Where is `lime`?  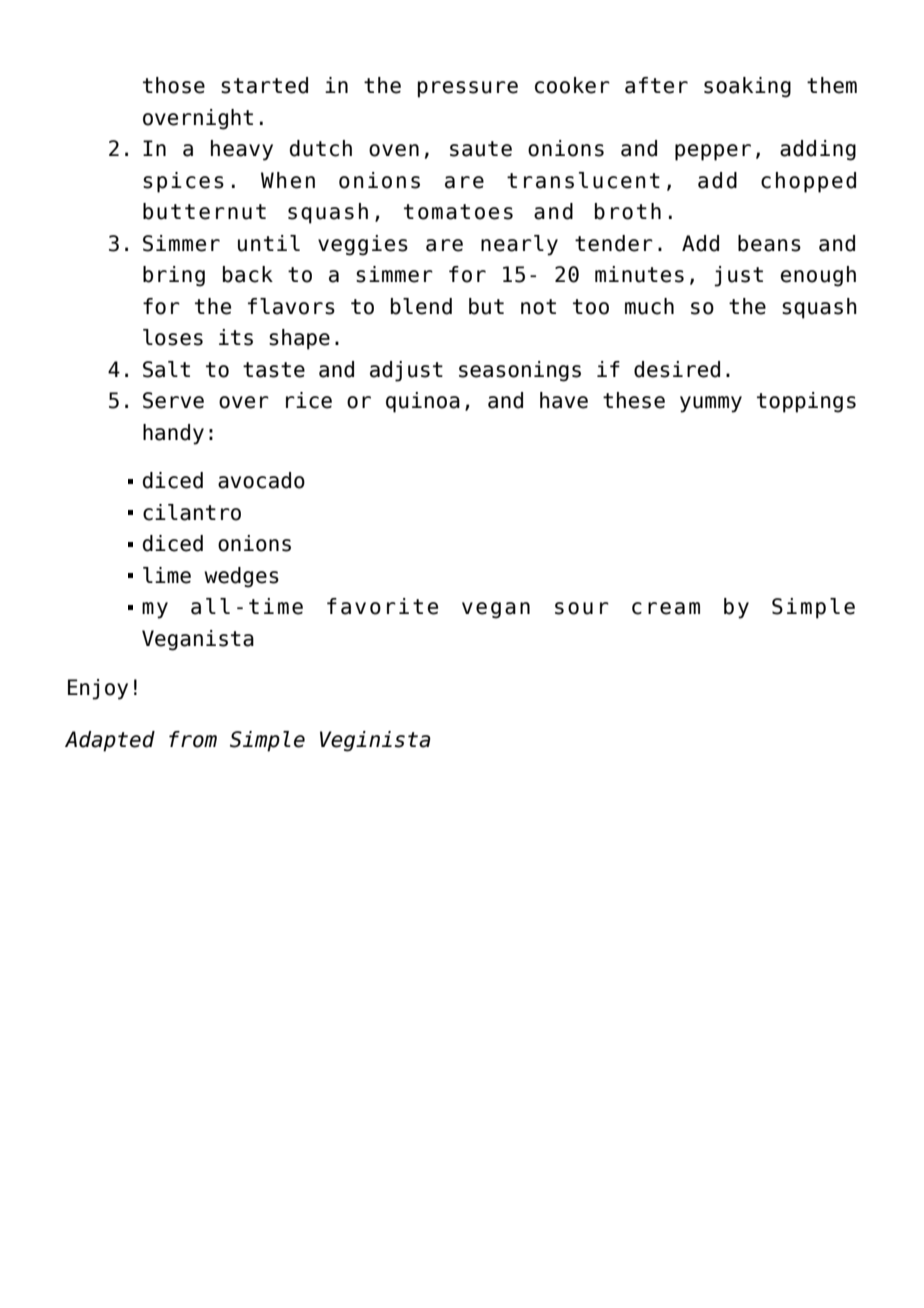 lime is located at coordinates (167, 575).
